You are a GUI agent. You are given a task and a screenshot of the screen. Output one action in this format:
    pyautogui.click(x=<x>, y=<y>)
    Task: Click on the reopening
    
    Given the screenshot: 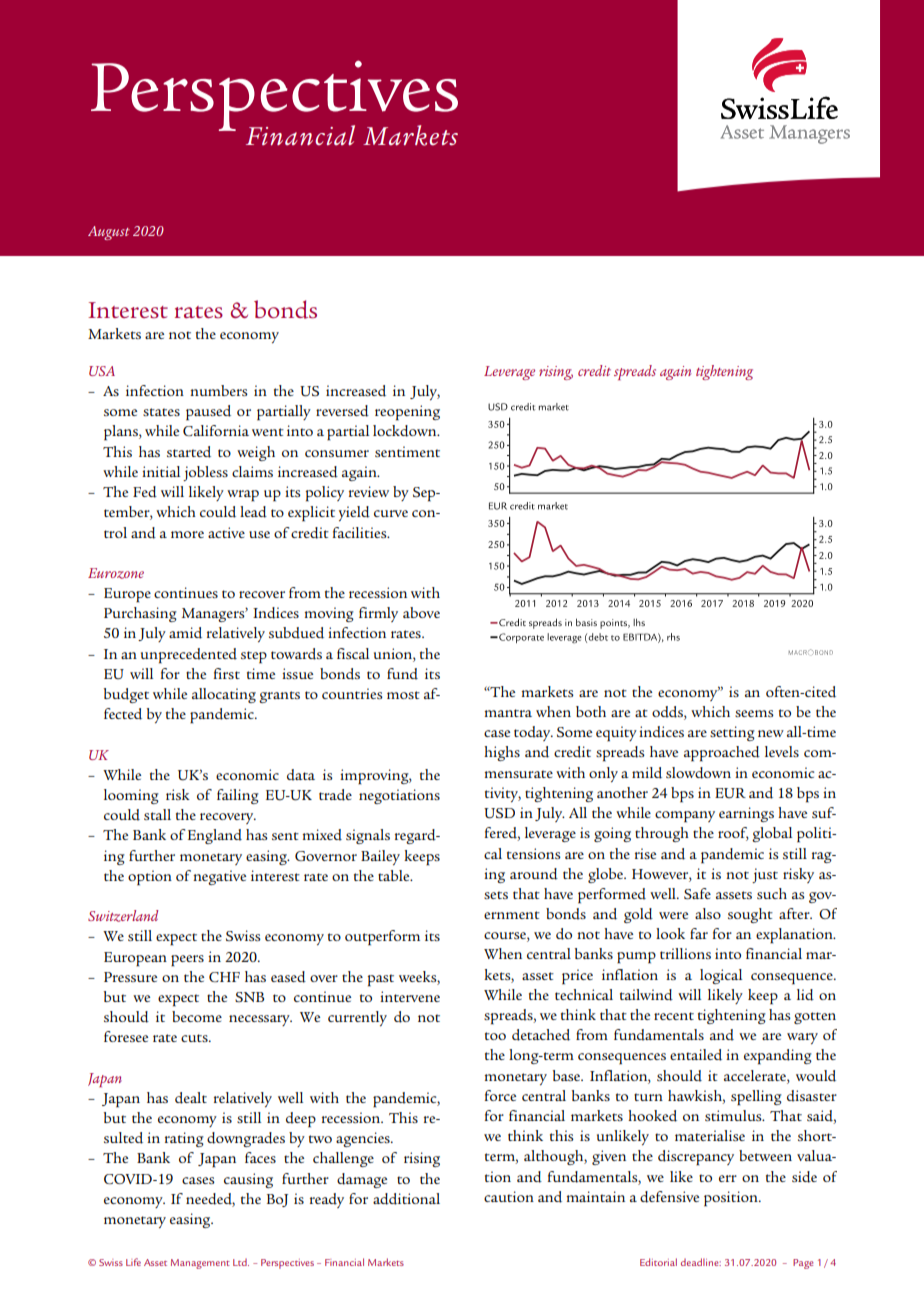 What is the action you would take?
    pyautogui.click(x=407, y=413)
